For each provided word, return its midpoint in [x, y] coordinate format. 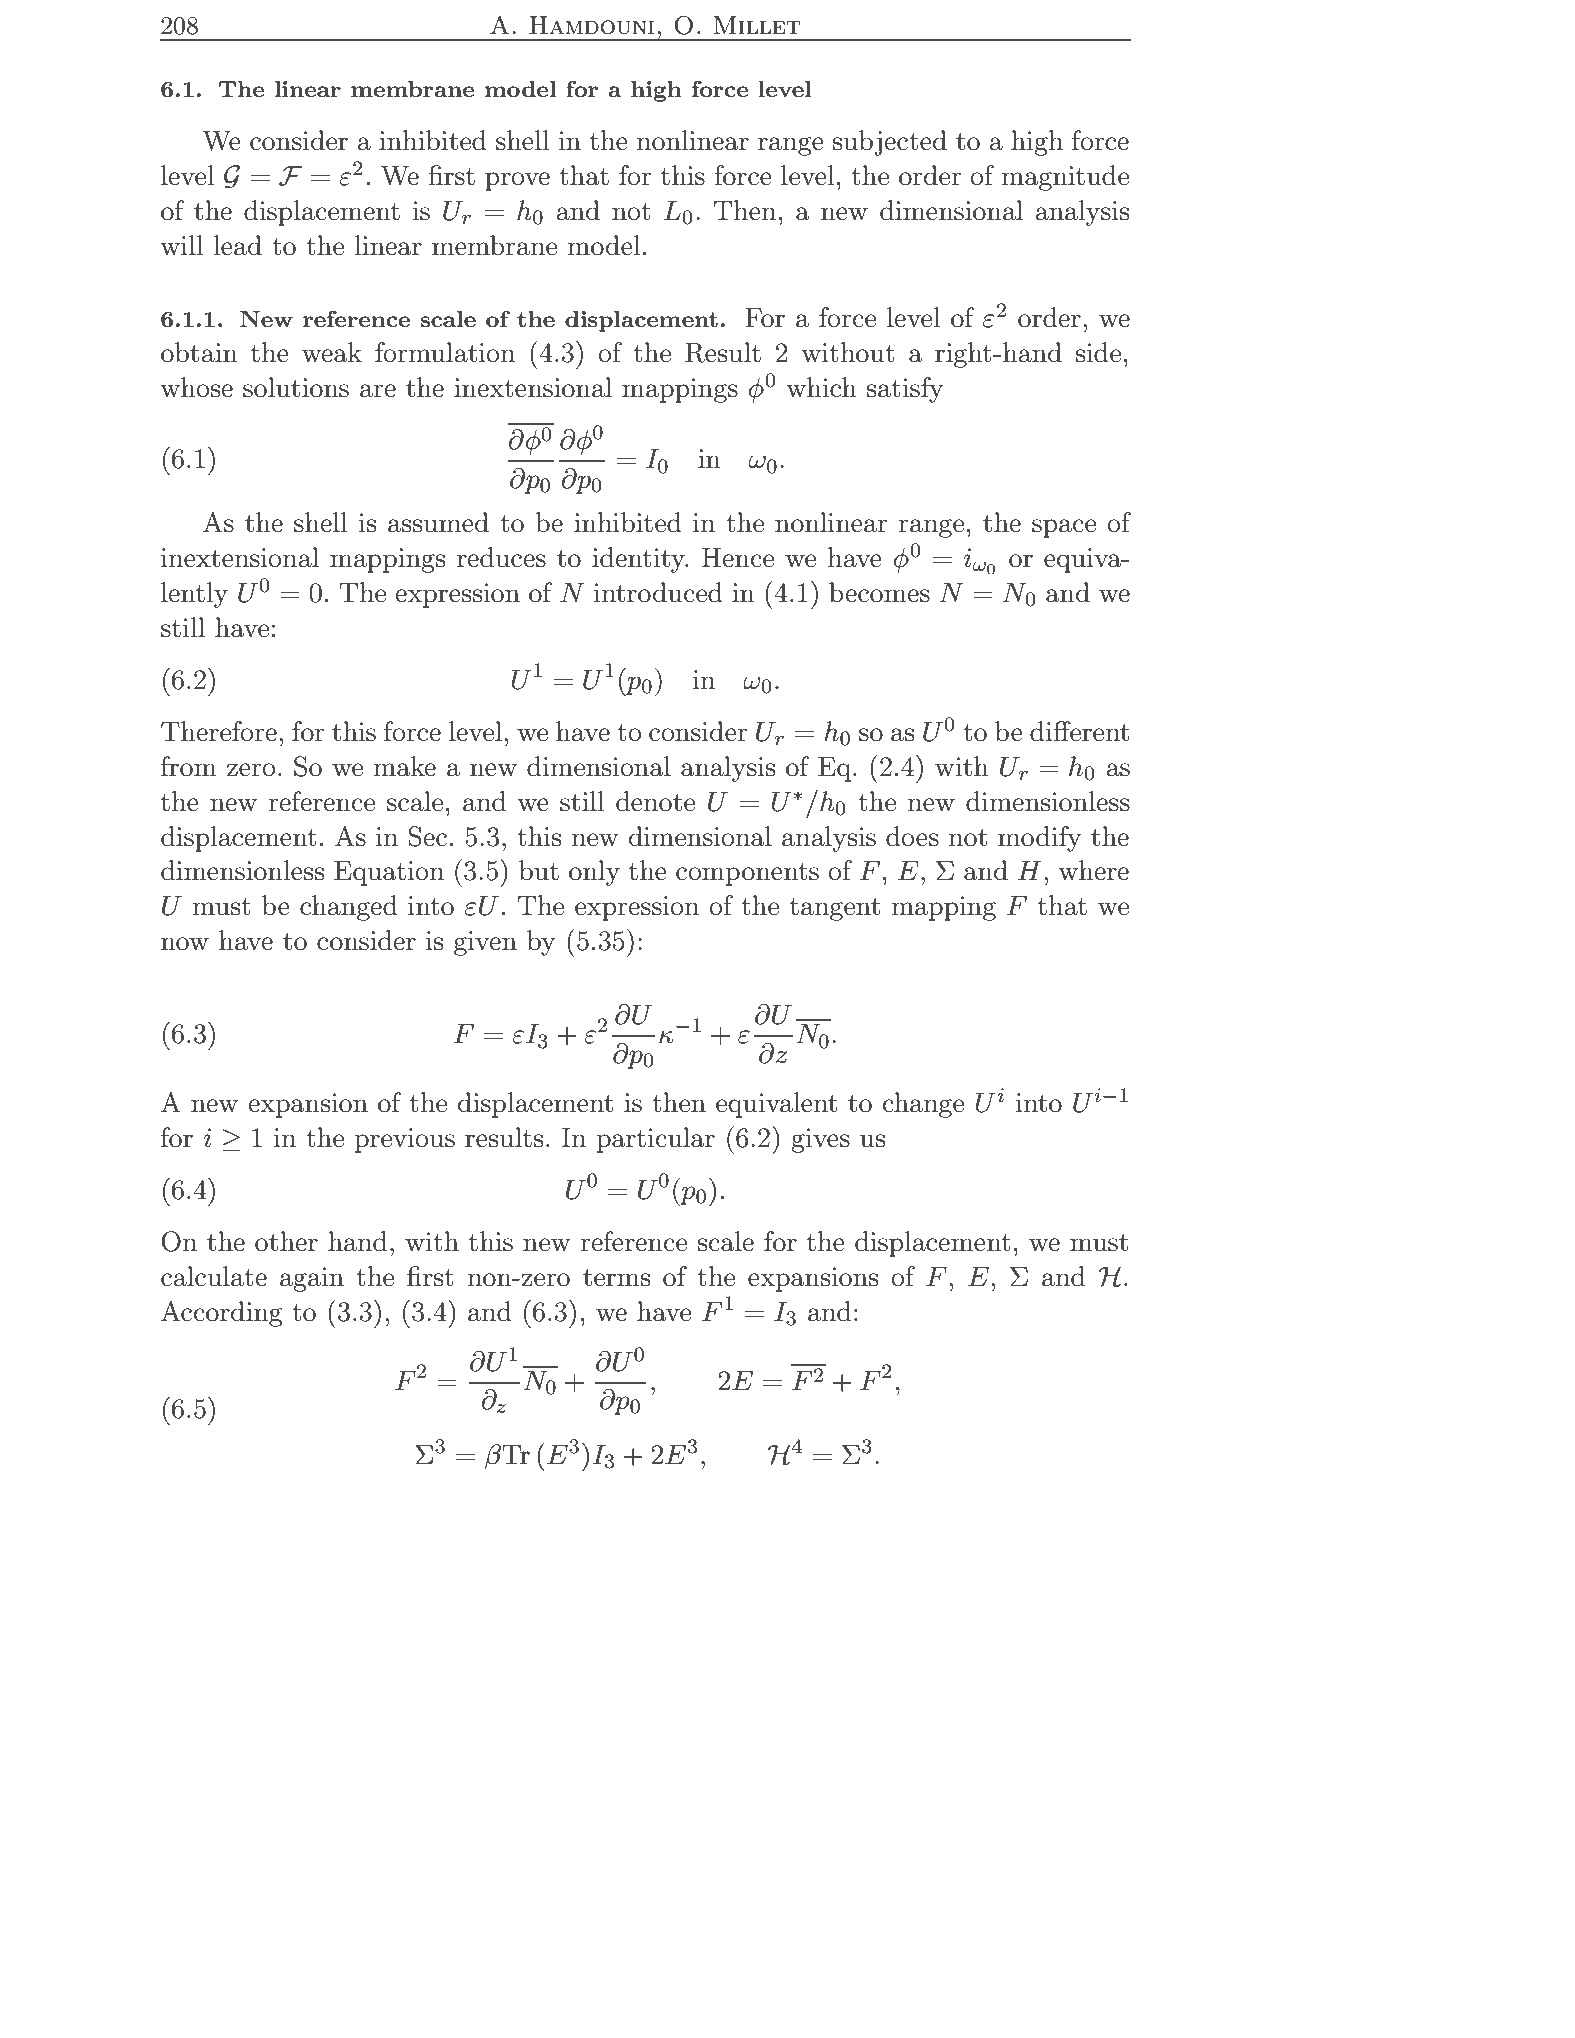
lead [238, 245]
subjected [889, 143]
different [1079, 731]
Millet [757, 25]
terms [616, 1278]
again [312, 1279]
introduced [658, 592]
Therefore [219, 731]
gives [820, 1140]
